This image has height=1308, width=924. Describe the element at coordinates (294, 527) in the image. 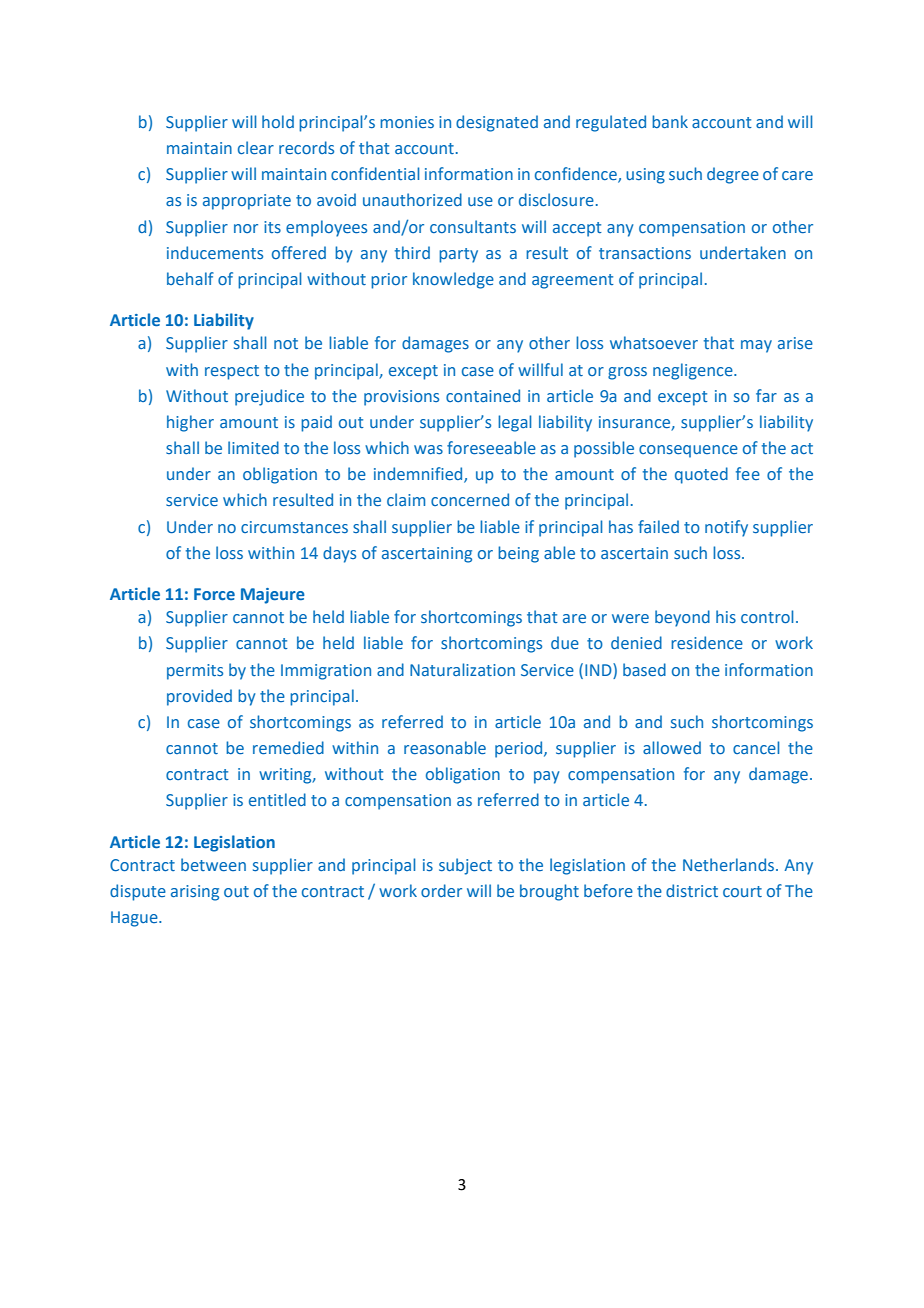

I see `circumstances` at that location.
